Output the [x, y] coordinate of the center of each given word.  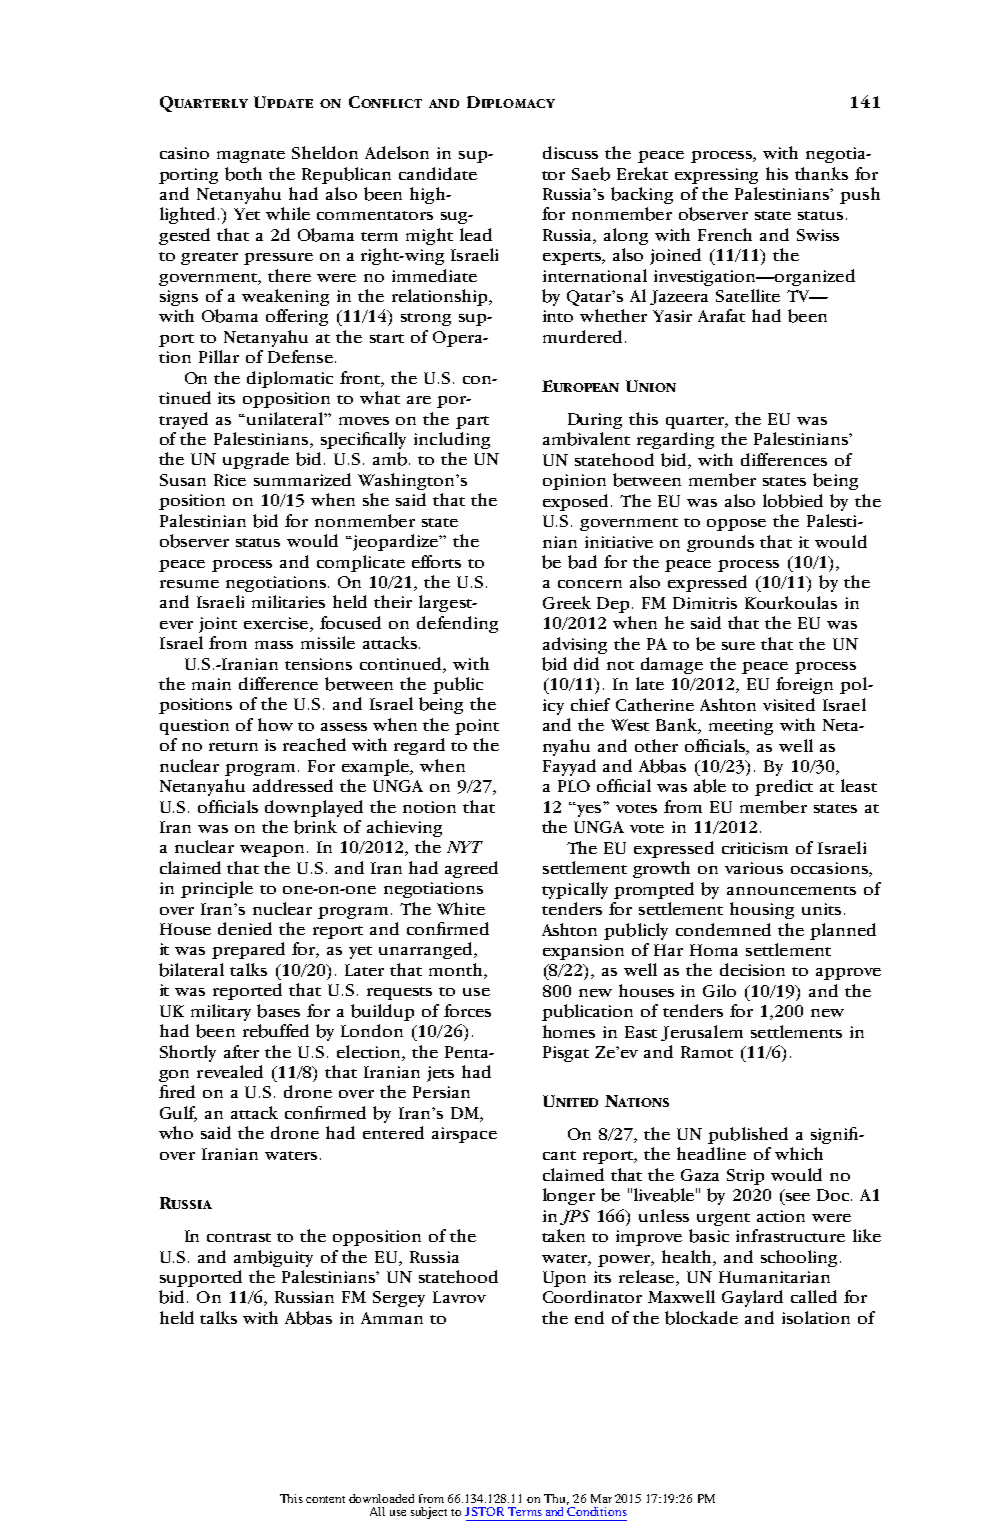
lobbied [793, 501]
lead [476, 234]
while [288, 213]
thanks [821, 173]
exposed [577, 502]
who [176, 1132]
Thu [556, 1499]
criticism [755, 848]
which [799, 1153]
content [325, 1499]
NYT [465, 847]
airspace [464, 1135]
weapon [274, 851]
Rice [230, 480]
